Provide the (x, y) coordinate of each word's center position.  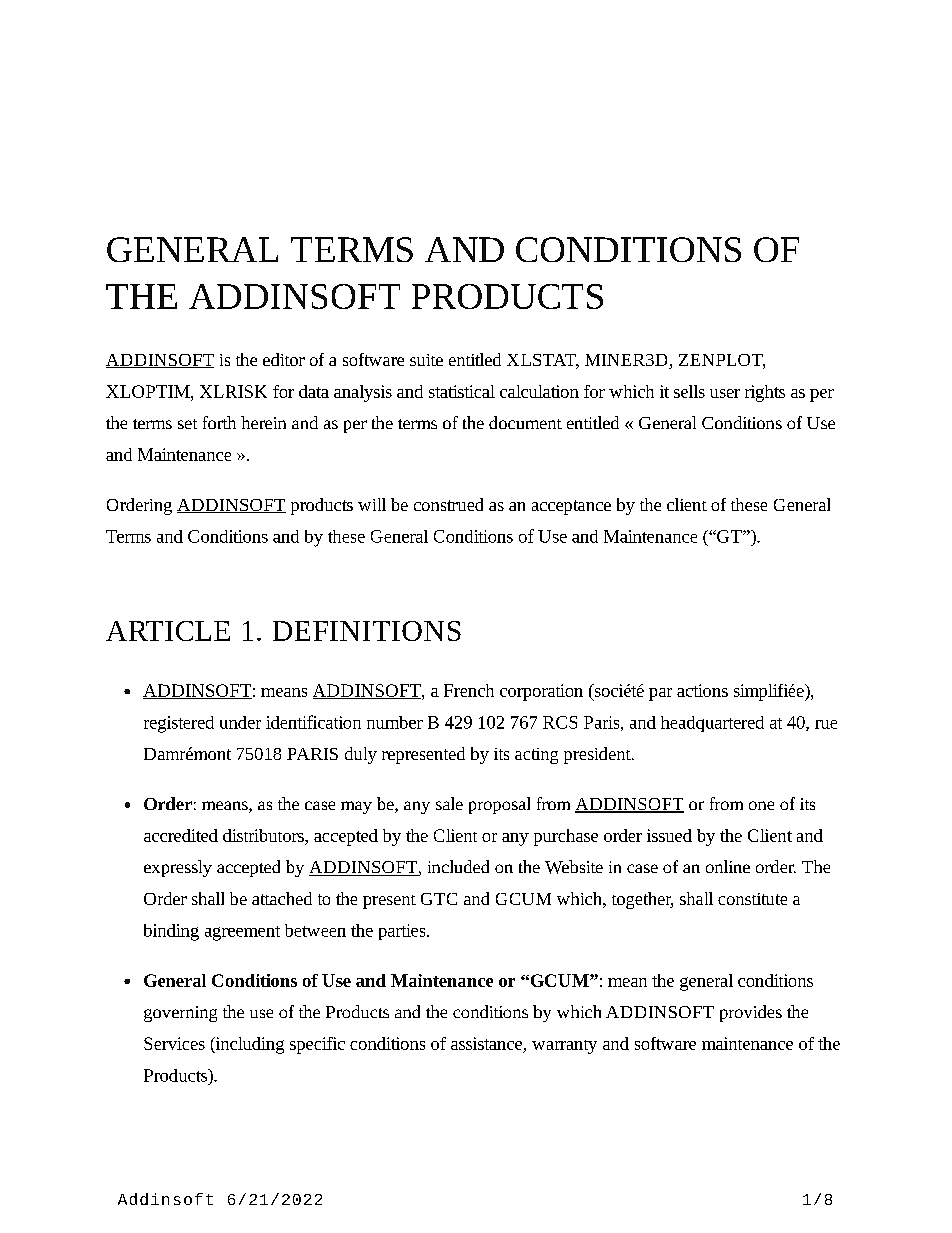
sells (689, 391)
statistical (462, 391)
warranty (564, 1047)
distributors (264, 835)
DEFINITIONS (367, 631)
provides (751, 1013)
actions (702, 690)
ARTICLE (168, 631)
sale (449, 803)
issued (669, 835)
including (248, 1045)
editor (284, 359)
